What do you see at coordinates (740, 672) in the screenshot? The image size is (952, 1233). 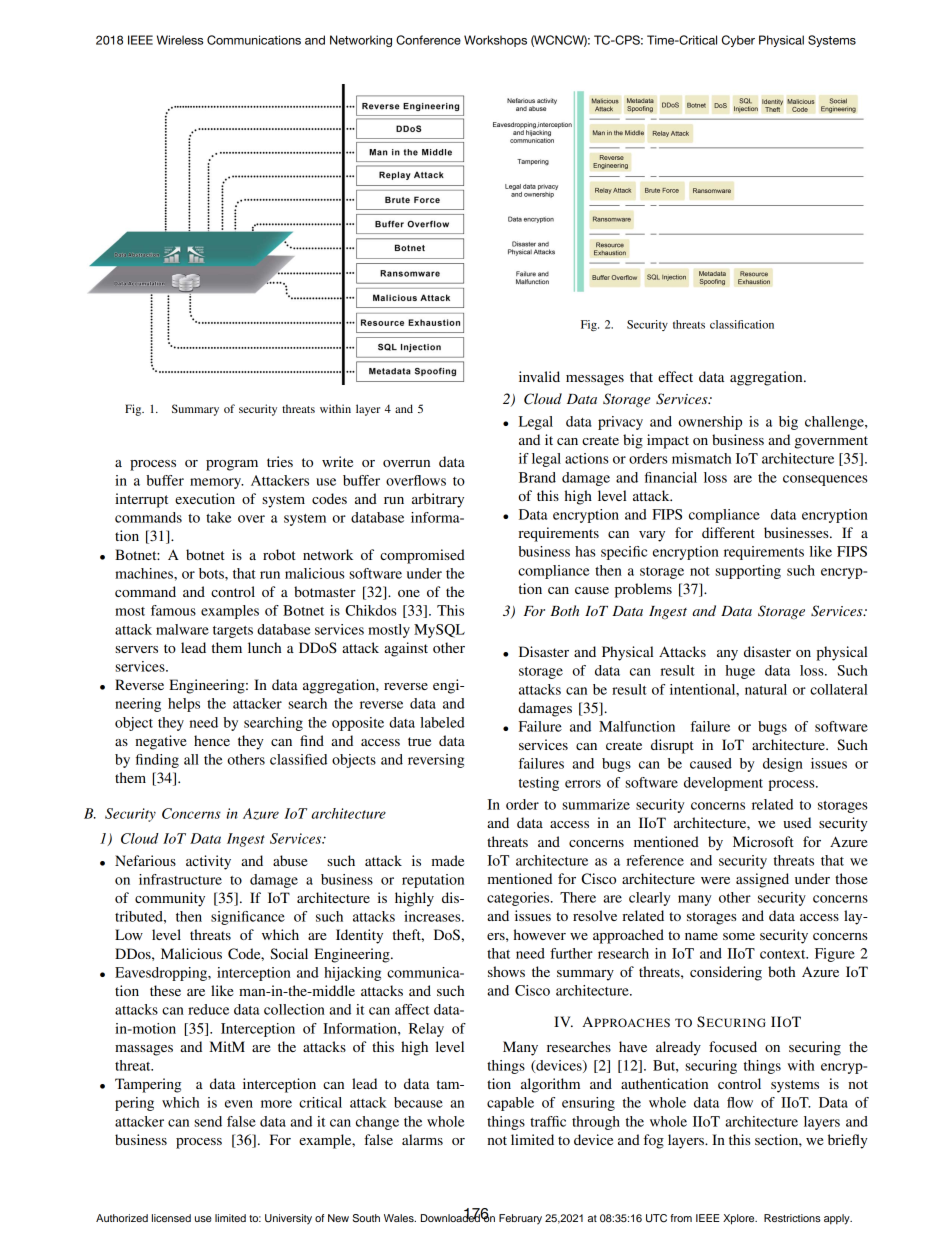 I see `huge` at bounding box center [740, 672].
